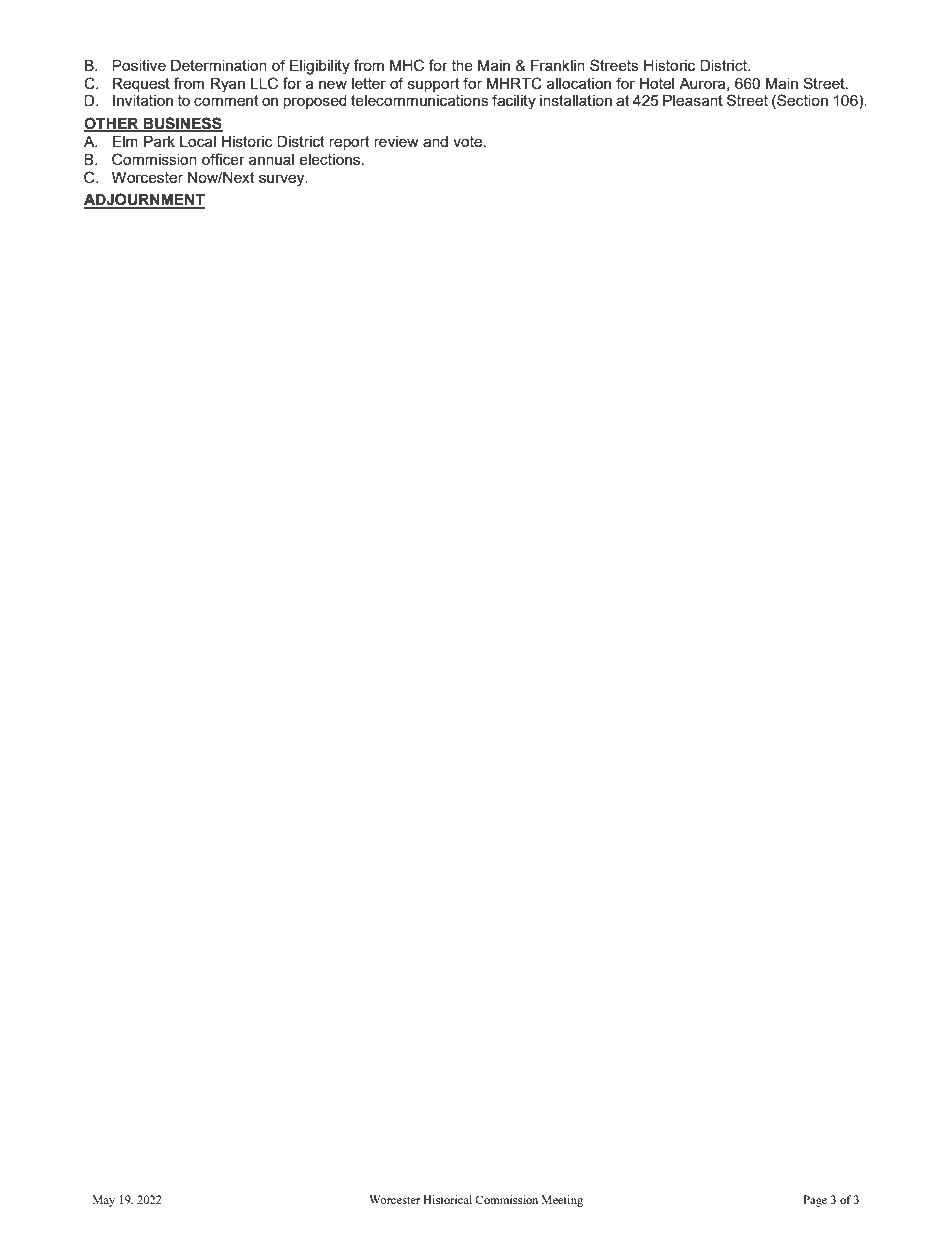 The height and width of the screenshot is (1233, 952). I want to click on Pleasant, so click(693, 100).
